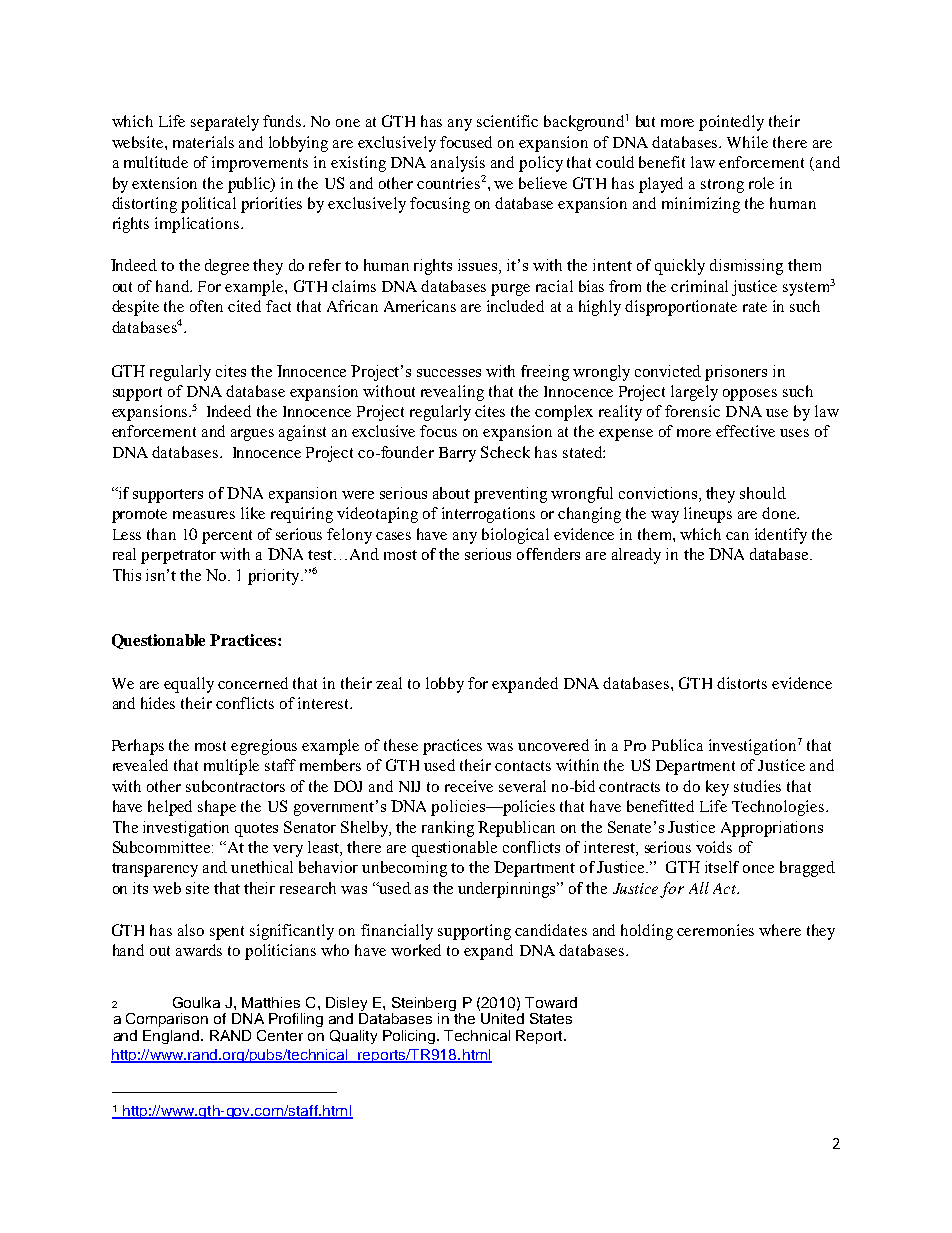 The height and width of the document is (1233, 952). Describe the element at coordinates (745, 431) in the document. I see `effective` at that location.
